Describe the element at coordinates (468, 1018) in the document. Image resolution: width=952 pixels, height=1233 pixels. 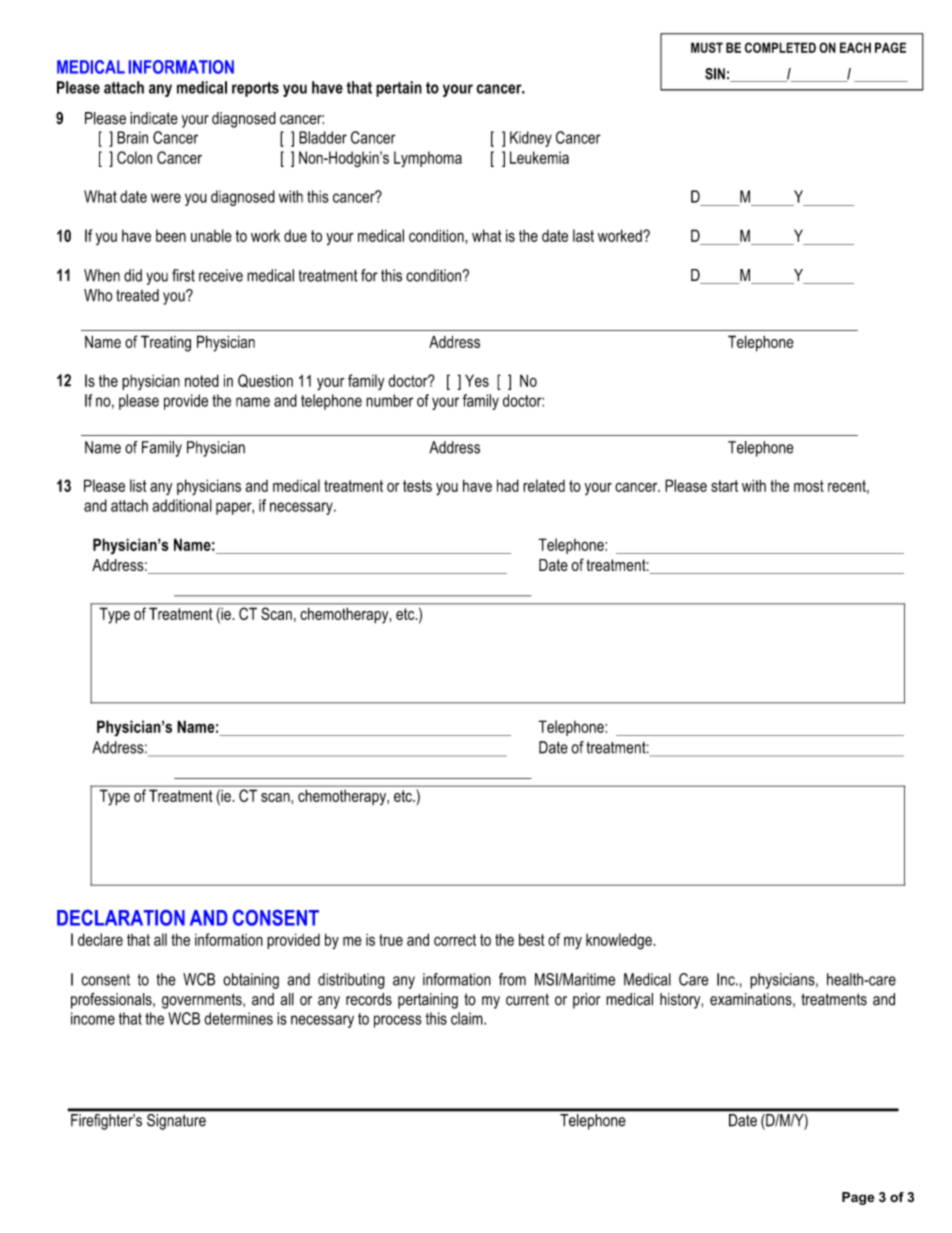
I see `claim` at that location.
